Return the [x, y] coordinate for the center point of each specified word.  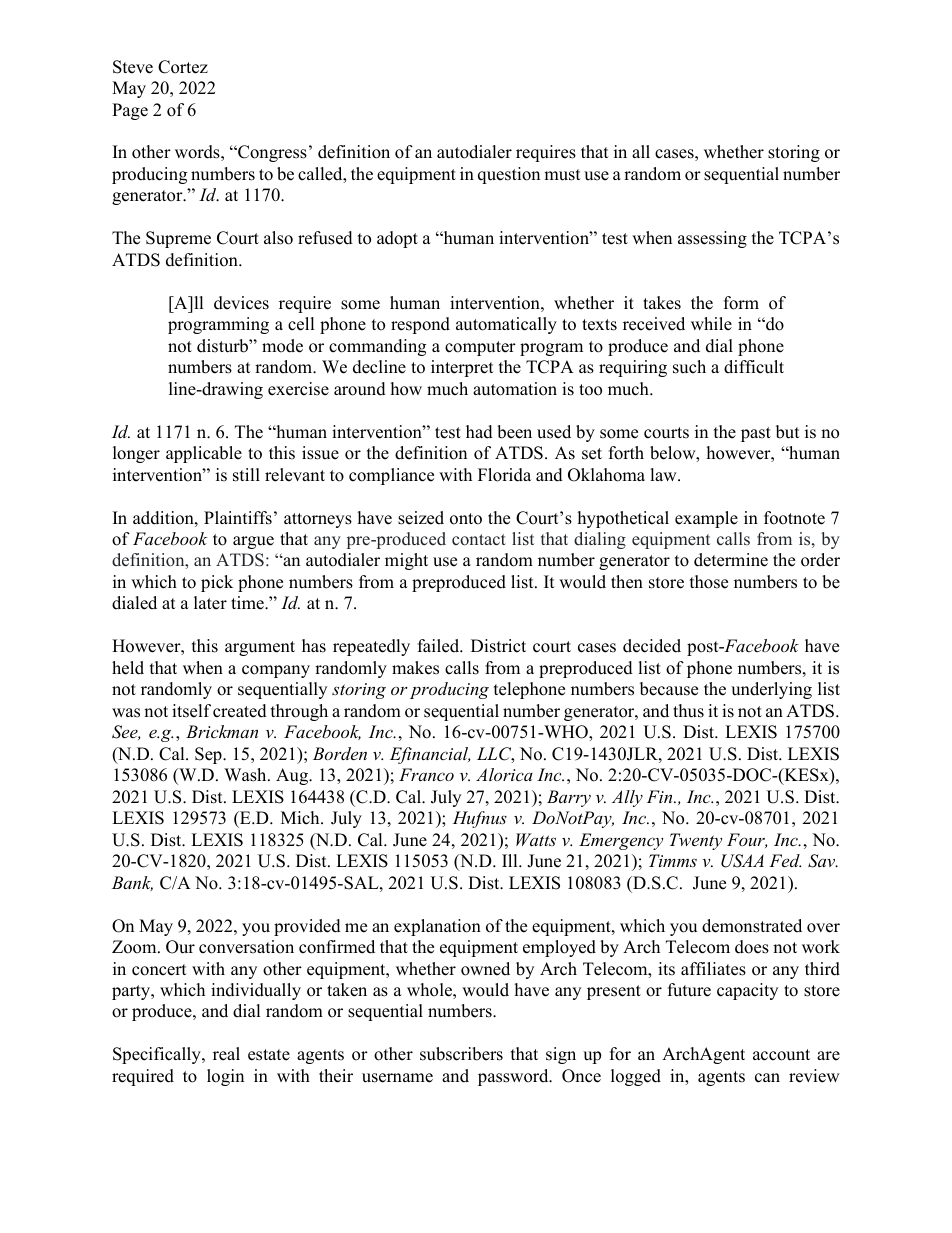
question [509, 175]
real [226, 1054]
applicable [204, 454]
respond [420, 325]
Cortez [183, 67]
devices [241, 303]
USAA [742, 861]
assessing [712, 239]
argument [260, 648]
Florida [504, 475]
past [756, 434]
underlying [771, 690]
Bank [132, 883]
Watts [536, 839]
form [741, 303]
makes [415, 668]
